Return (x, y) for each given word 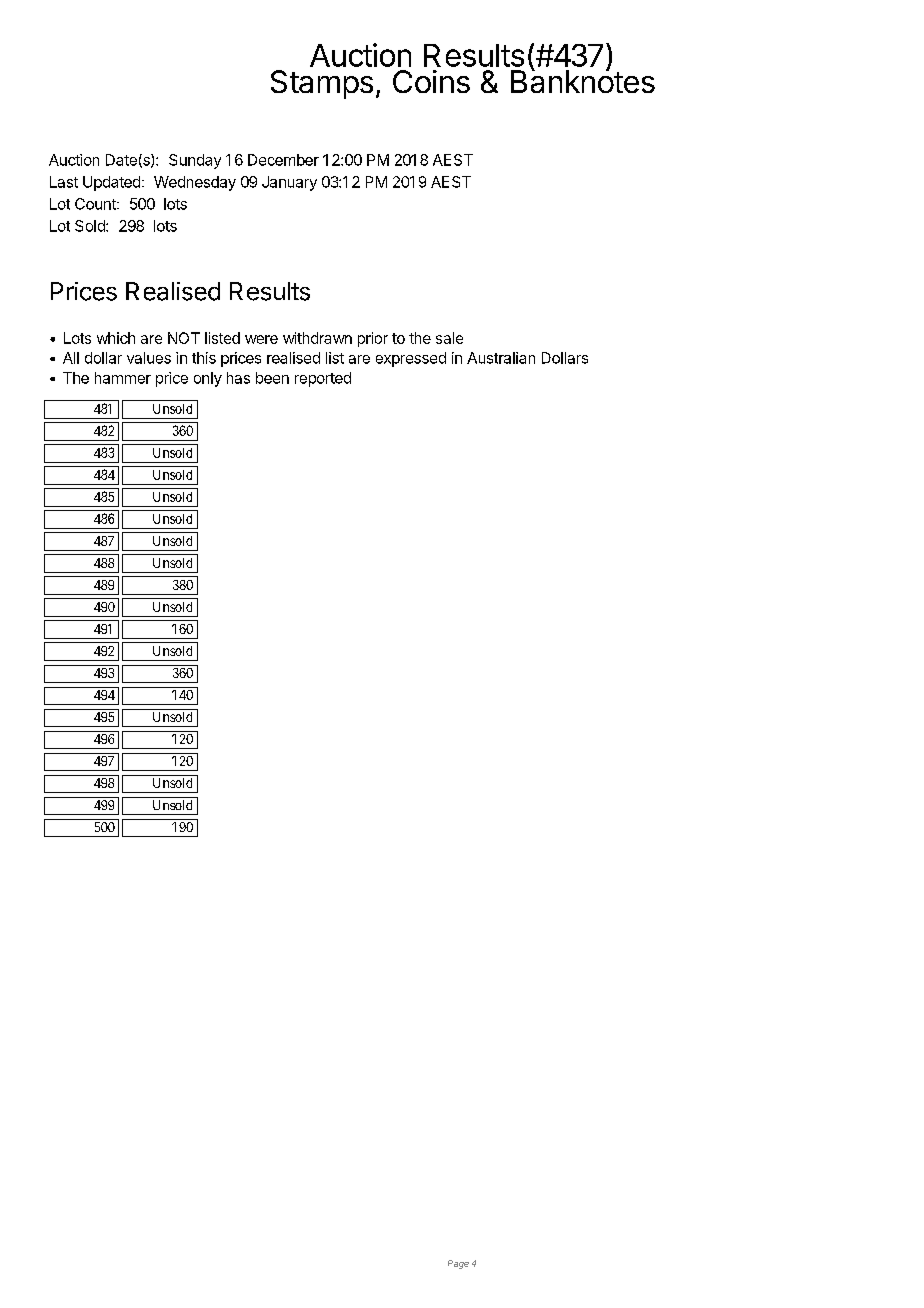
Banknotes (583, 80)
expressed (411, 359)
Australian (501, 358)
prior (373, 339)
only (208, 379)
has (238, 378)
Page (458, 1264)
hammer (123, 378)
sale (449, 338)
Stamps (322, 84)
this (204, 358)
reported (323, 379)
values (149, 358)
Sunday (195, 161)
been (272, 378)
